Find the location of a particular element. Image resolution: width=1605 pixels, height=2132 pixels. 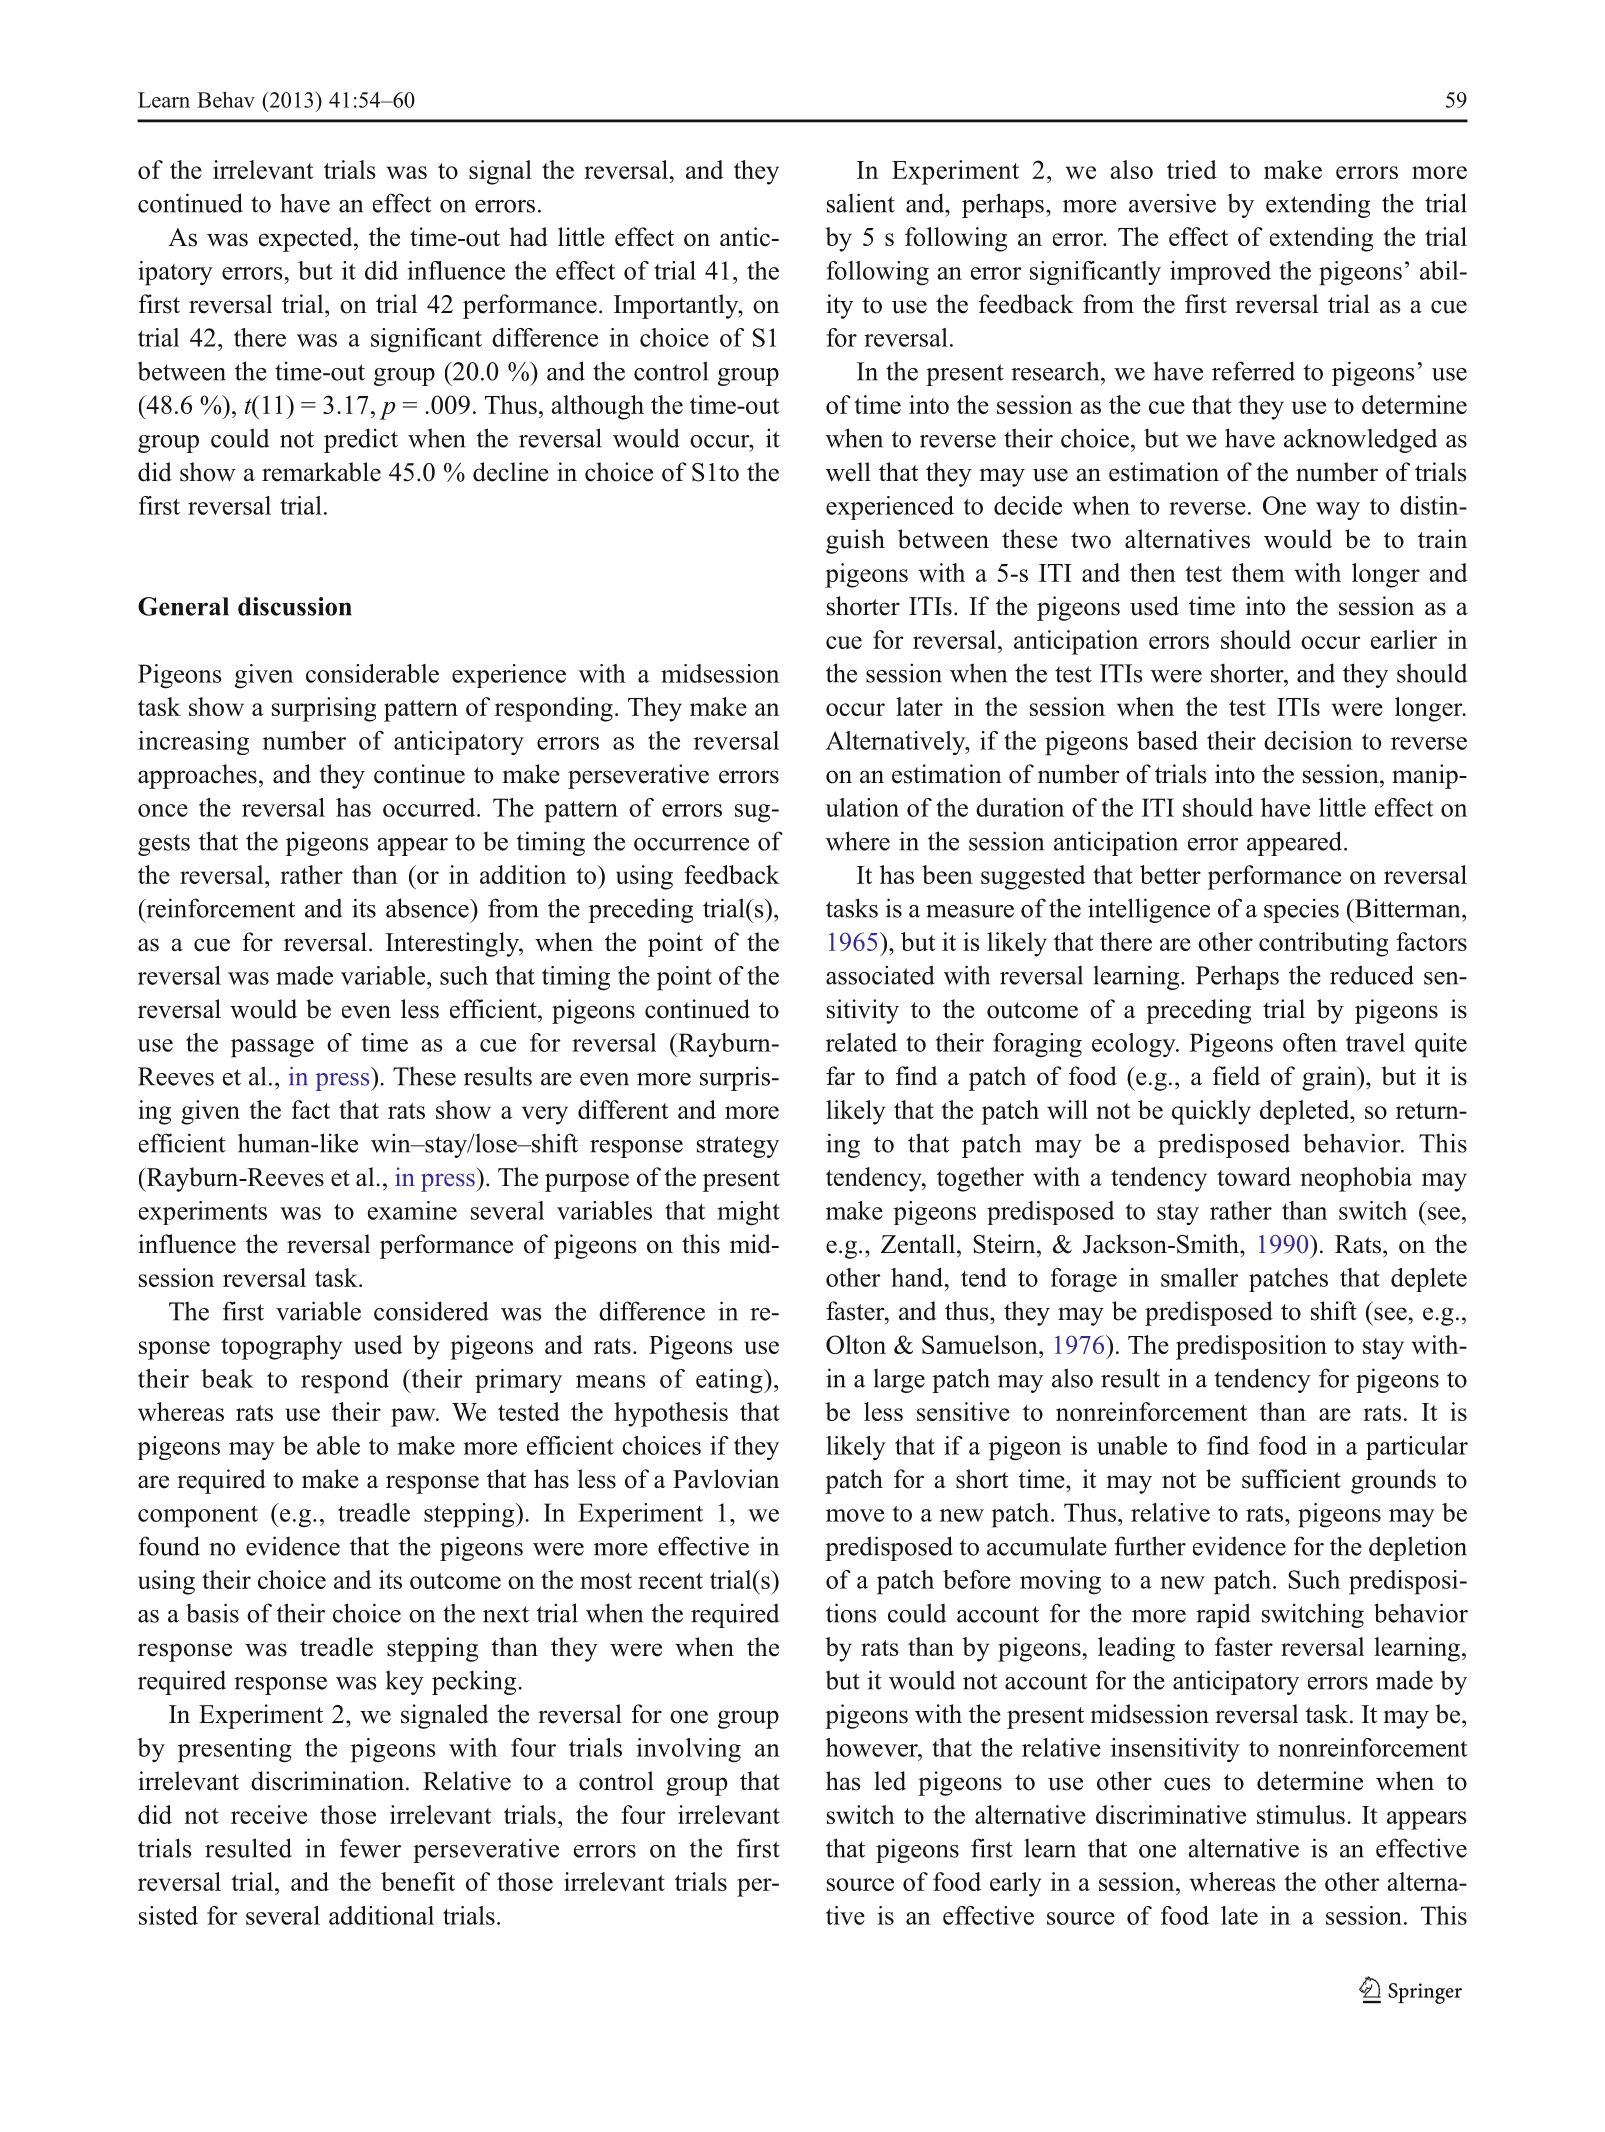

them is located at coordinates (1258, 572).
